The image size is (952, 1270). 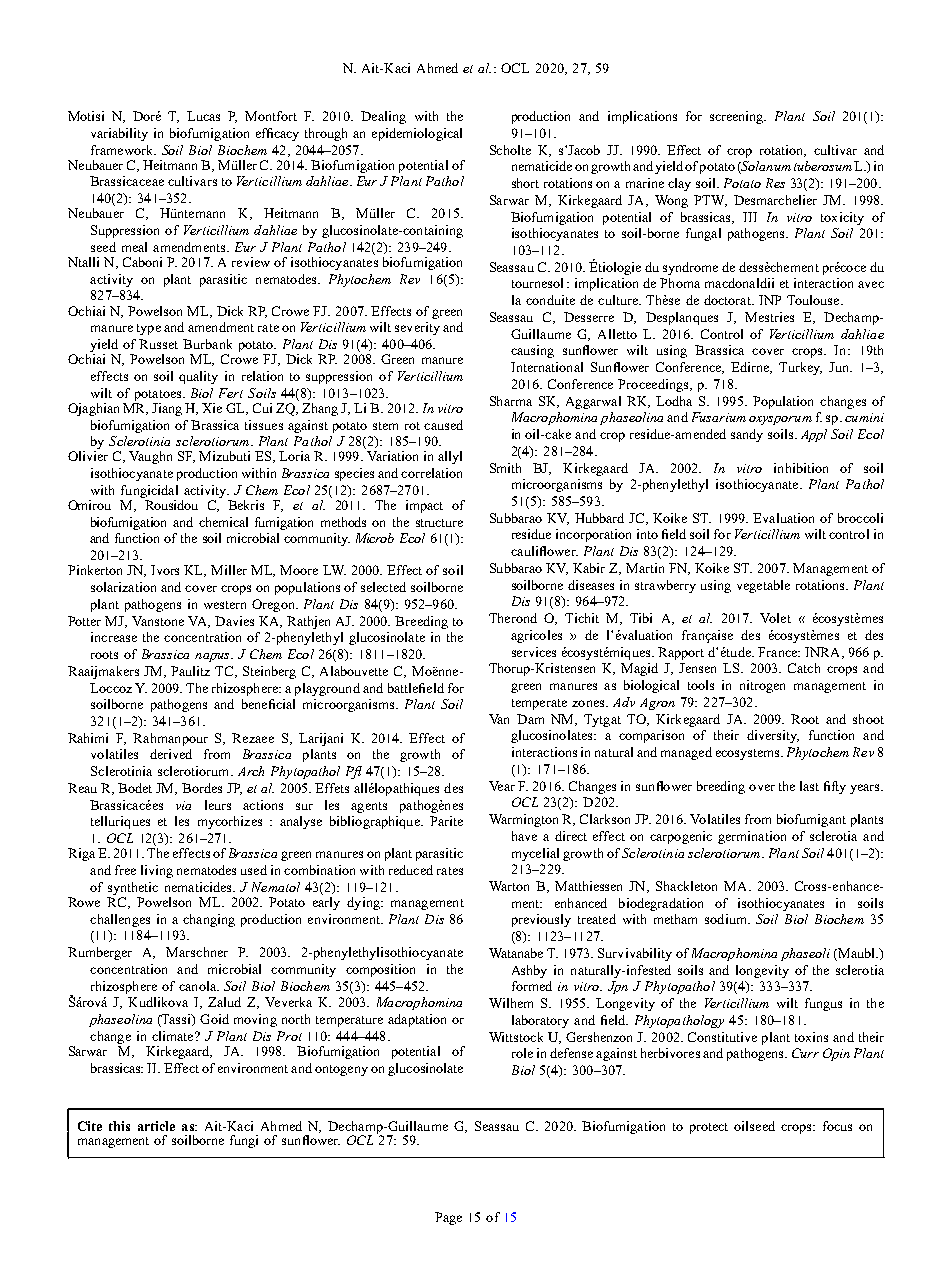 What do you see at coordinates (738, 117) in the screenshot?
I see `screening` at bounding box center [738, 117].
